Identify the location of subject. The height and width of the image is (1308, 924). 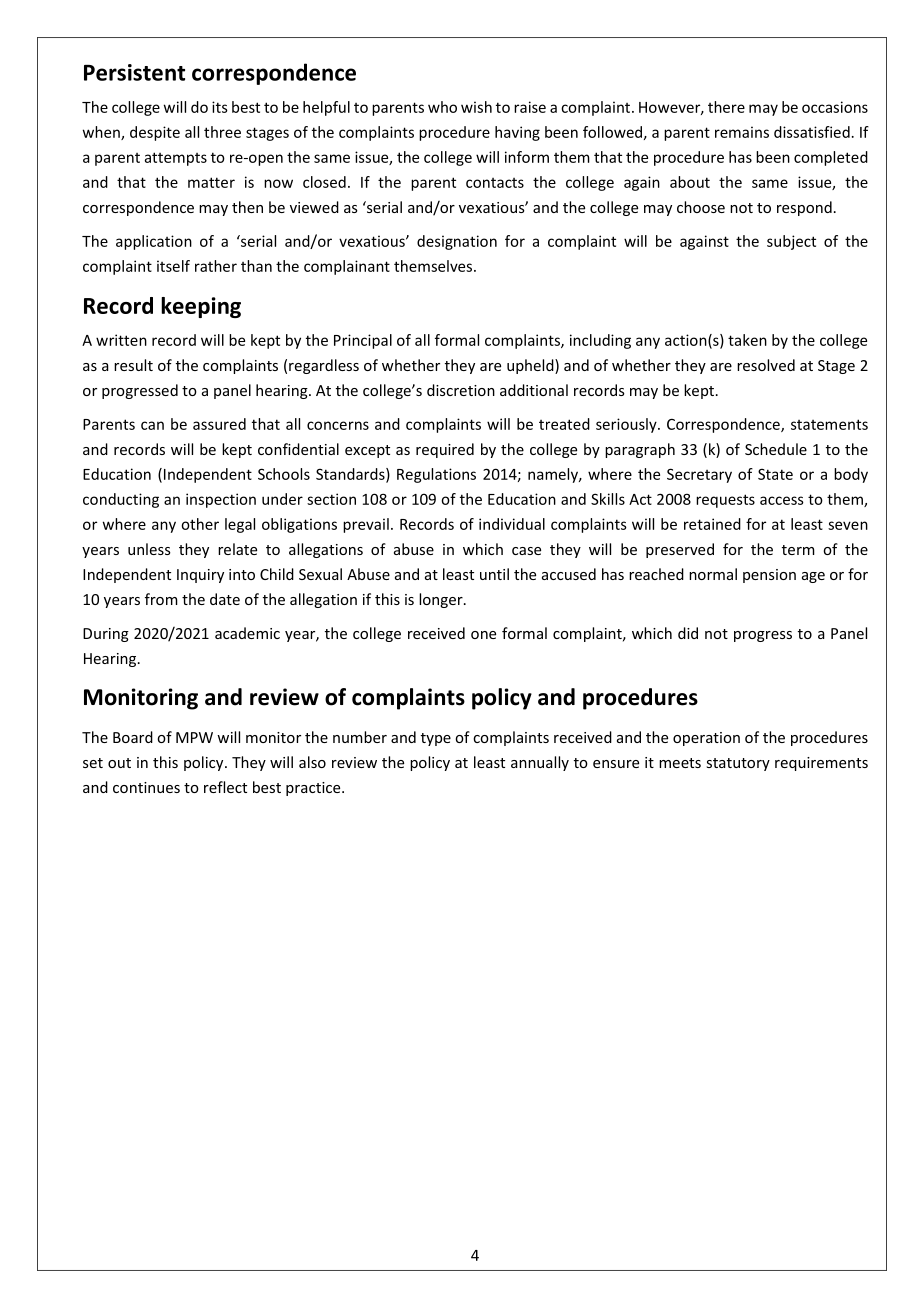
(791, 242).
